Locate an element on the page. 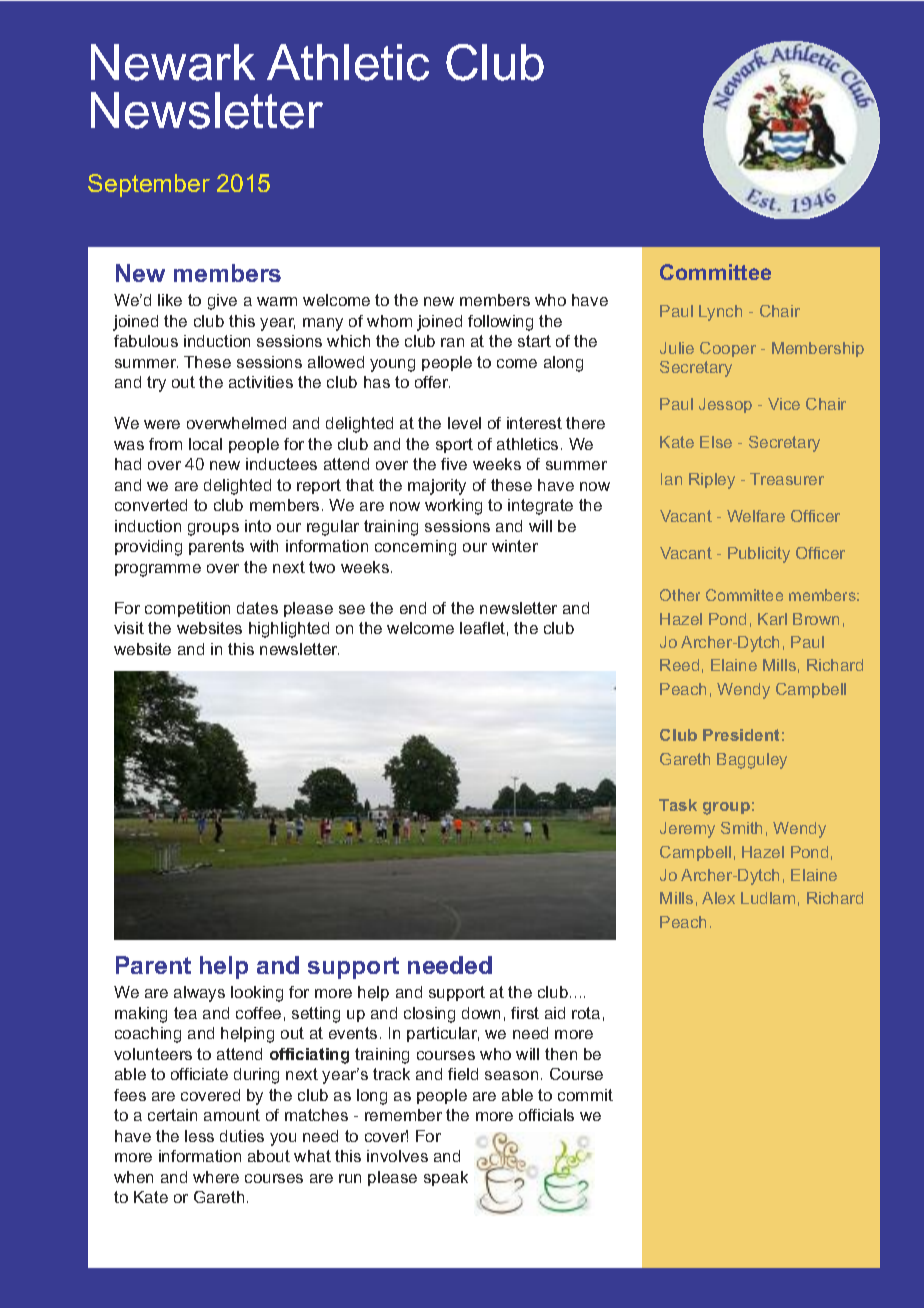 The image size is (924, 1308). speak is located at coordinates (446, 1178).
